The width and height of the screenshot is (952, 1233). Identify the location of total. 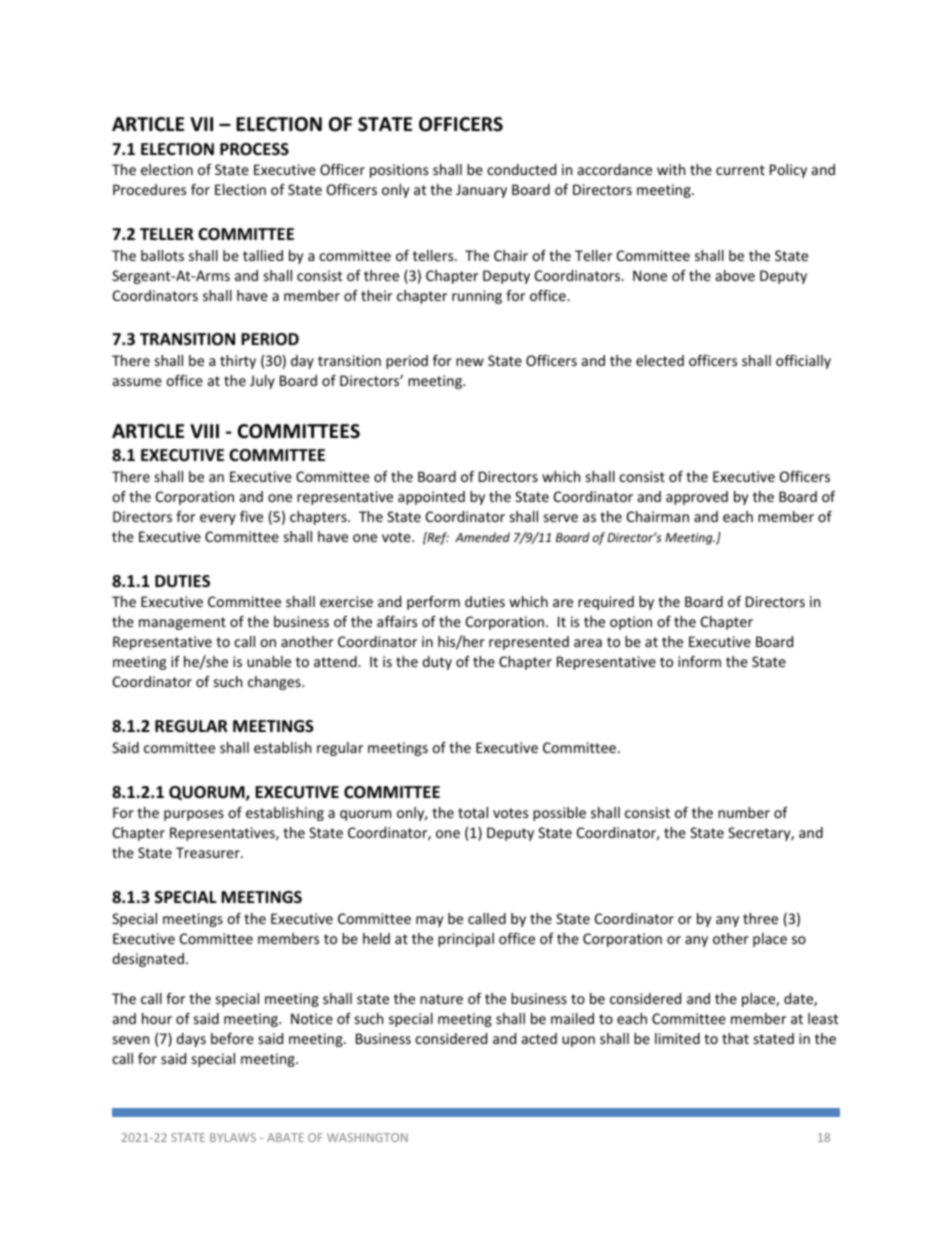
(473, 812).
